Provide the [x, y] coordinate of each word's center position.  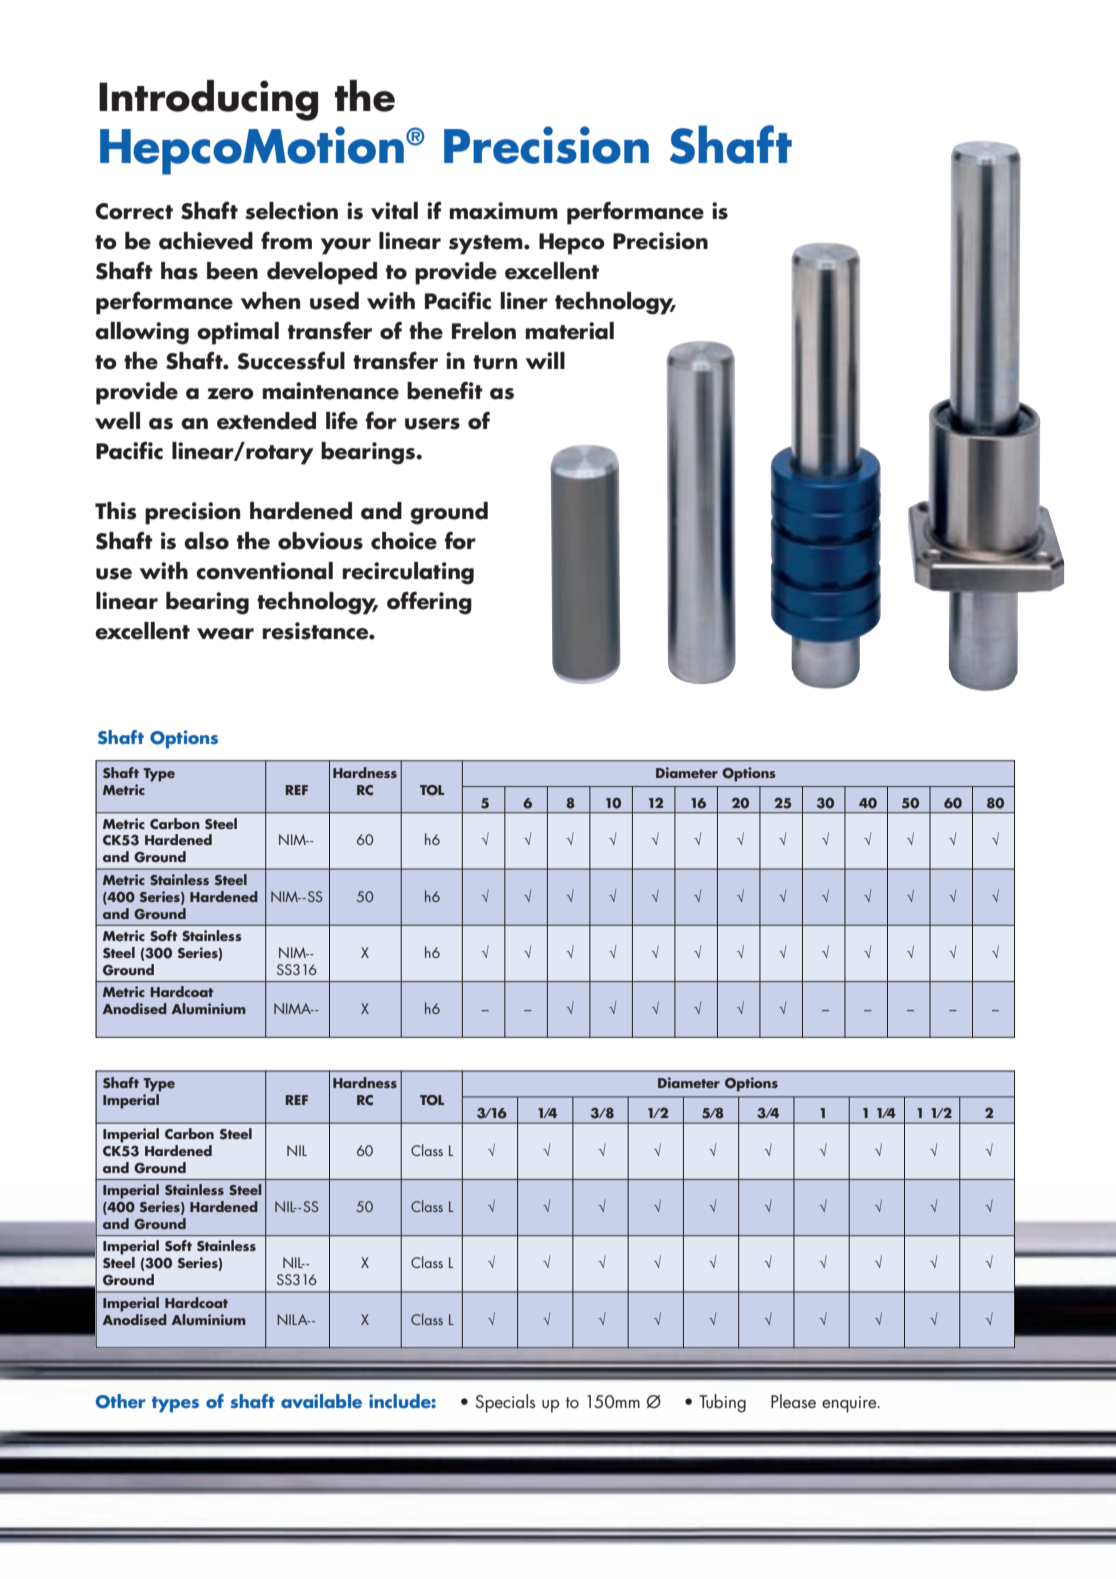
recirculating [408, 573]
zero [230, 394]
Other [120, 1401]
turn [495, 362]
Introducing [208, 100]
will [545, 360]
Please [793, 1401]
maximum [503, 211]
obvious [320, 541]
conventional [264, 571]
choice [404, 541]
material [569, 331]
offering [429, 603]
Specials [505, 1403]
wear [225, 634]
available [321, 1401]
